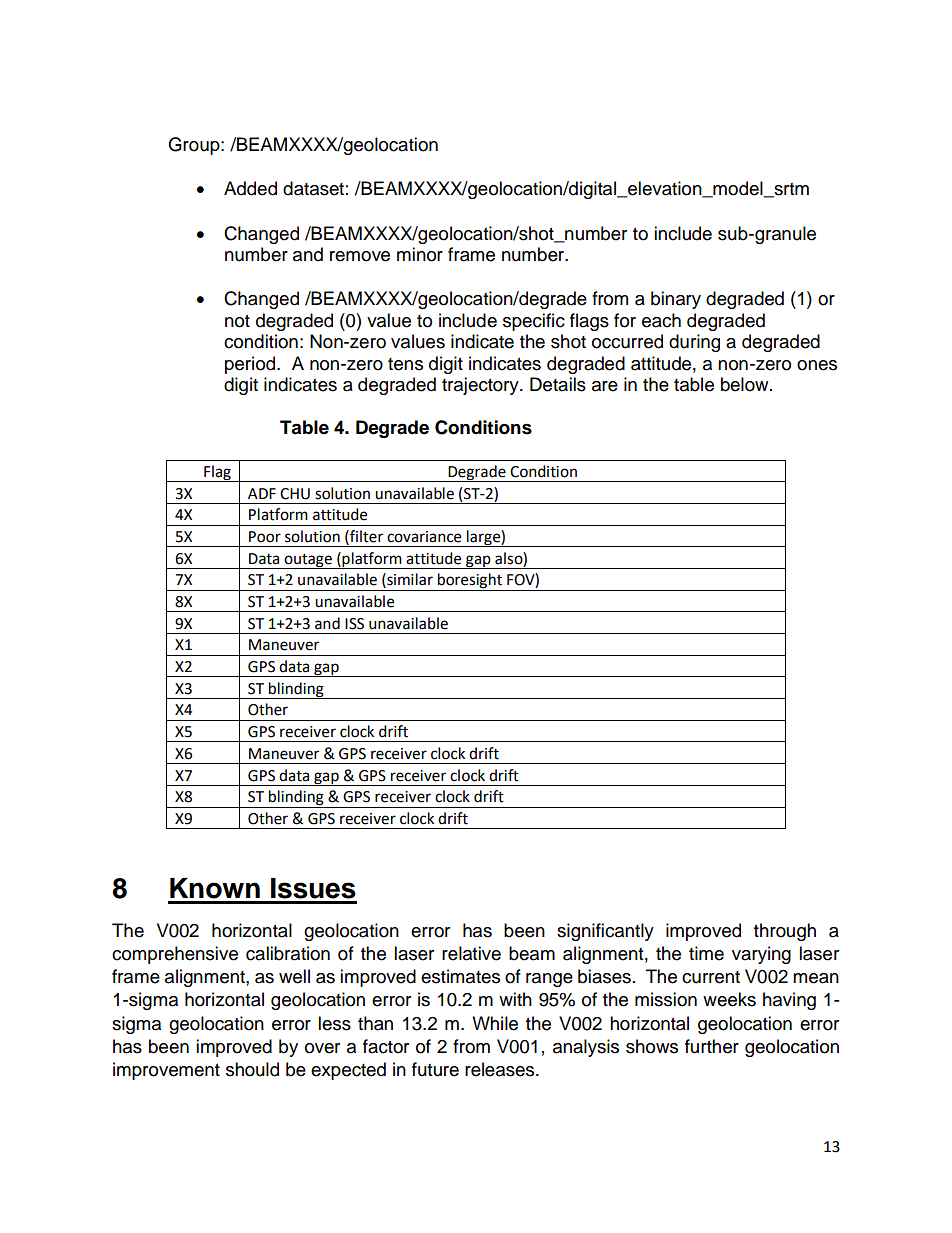 The width and height of the document is (952, 1233). What do you see at coordinates (676, 300) in the document?
I see `binary` at bounding box center [676, 300].
